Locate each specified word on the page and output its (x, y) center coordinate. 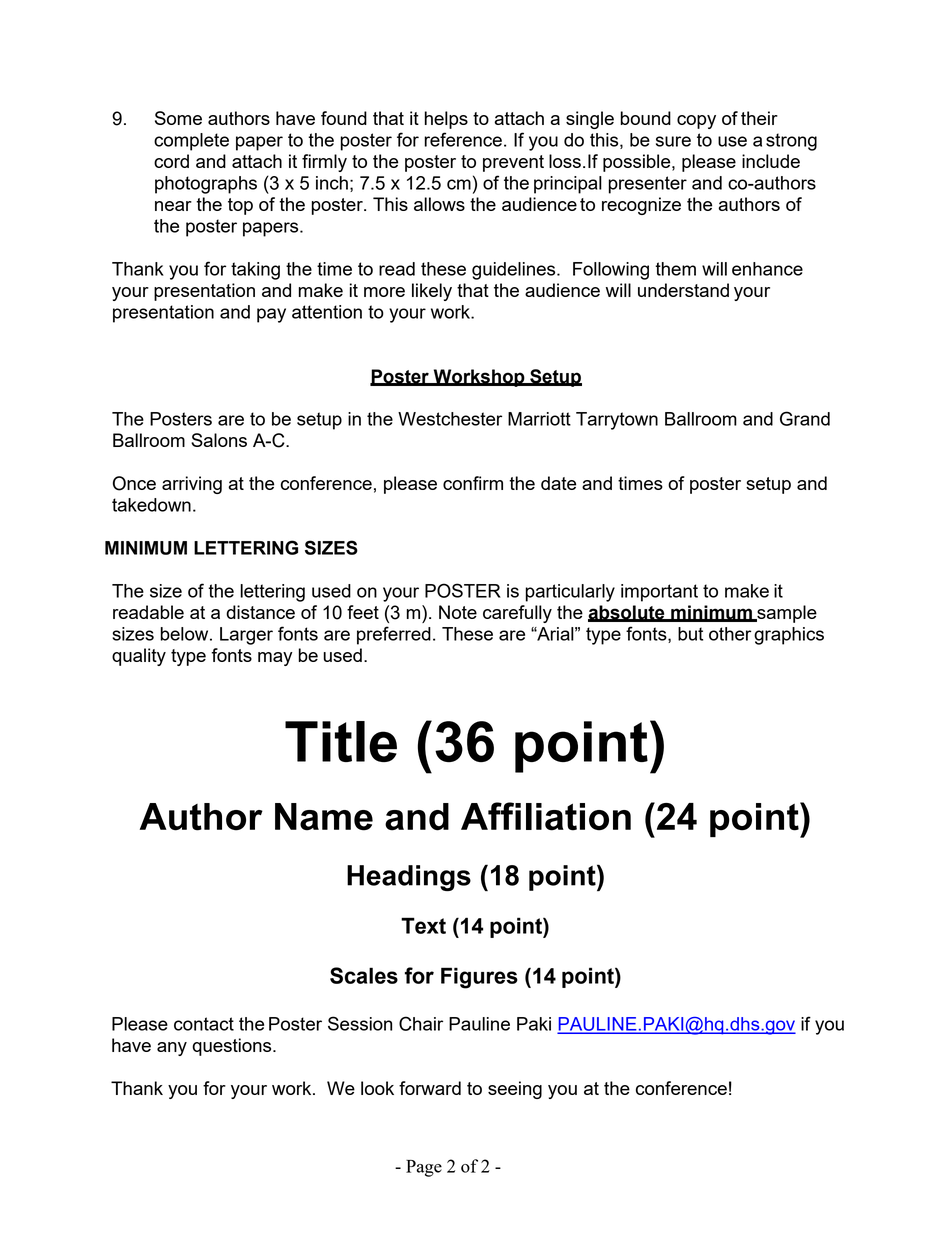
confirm (473, 483)
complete (191, 142)
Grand (805, 418)
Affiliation (546, 816)
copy (696, 122)
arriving (192, 485)
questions (233, 1047)
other (730, 634)
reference (463, 139)
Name (324, 817)
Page (424, 1168)
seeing (515, 1090)
